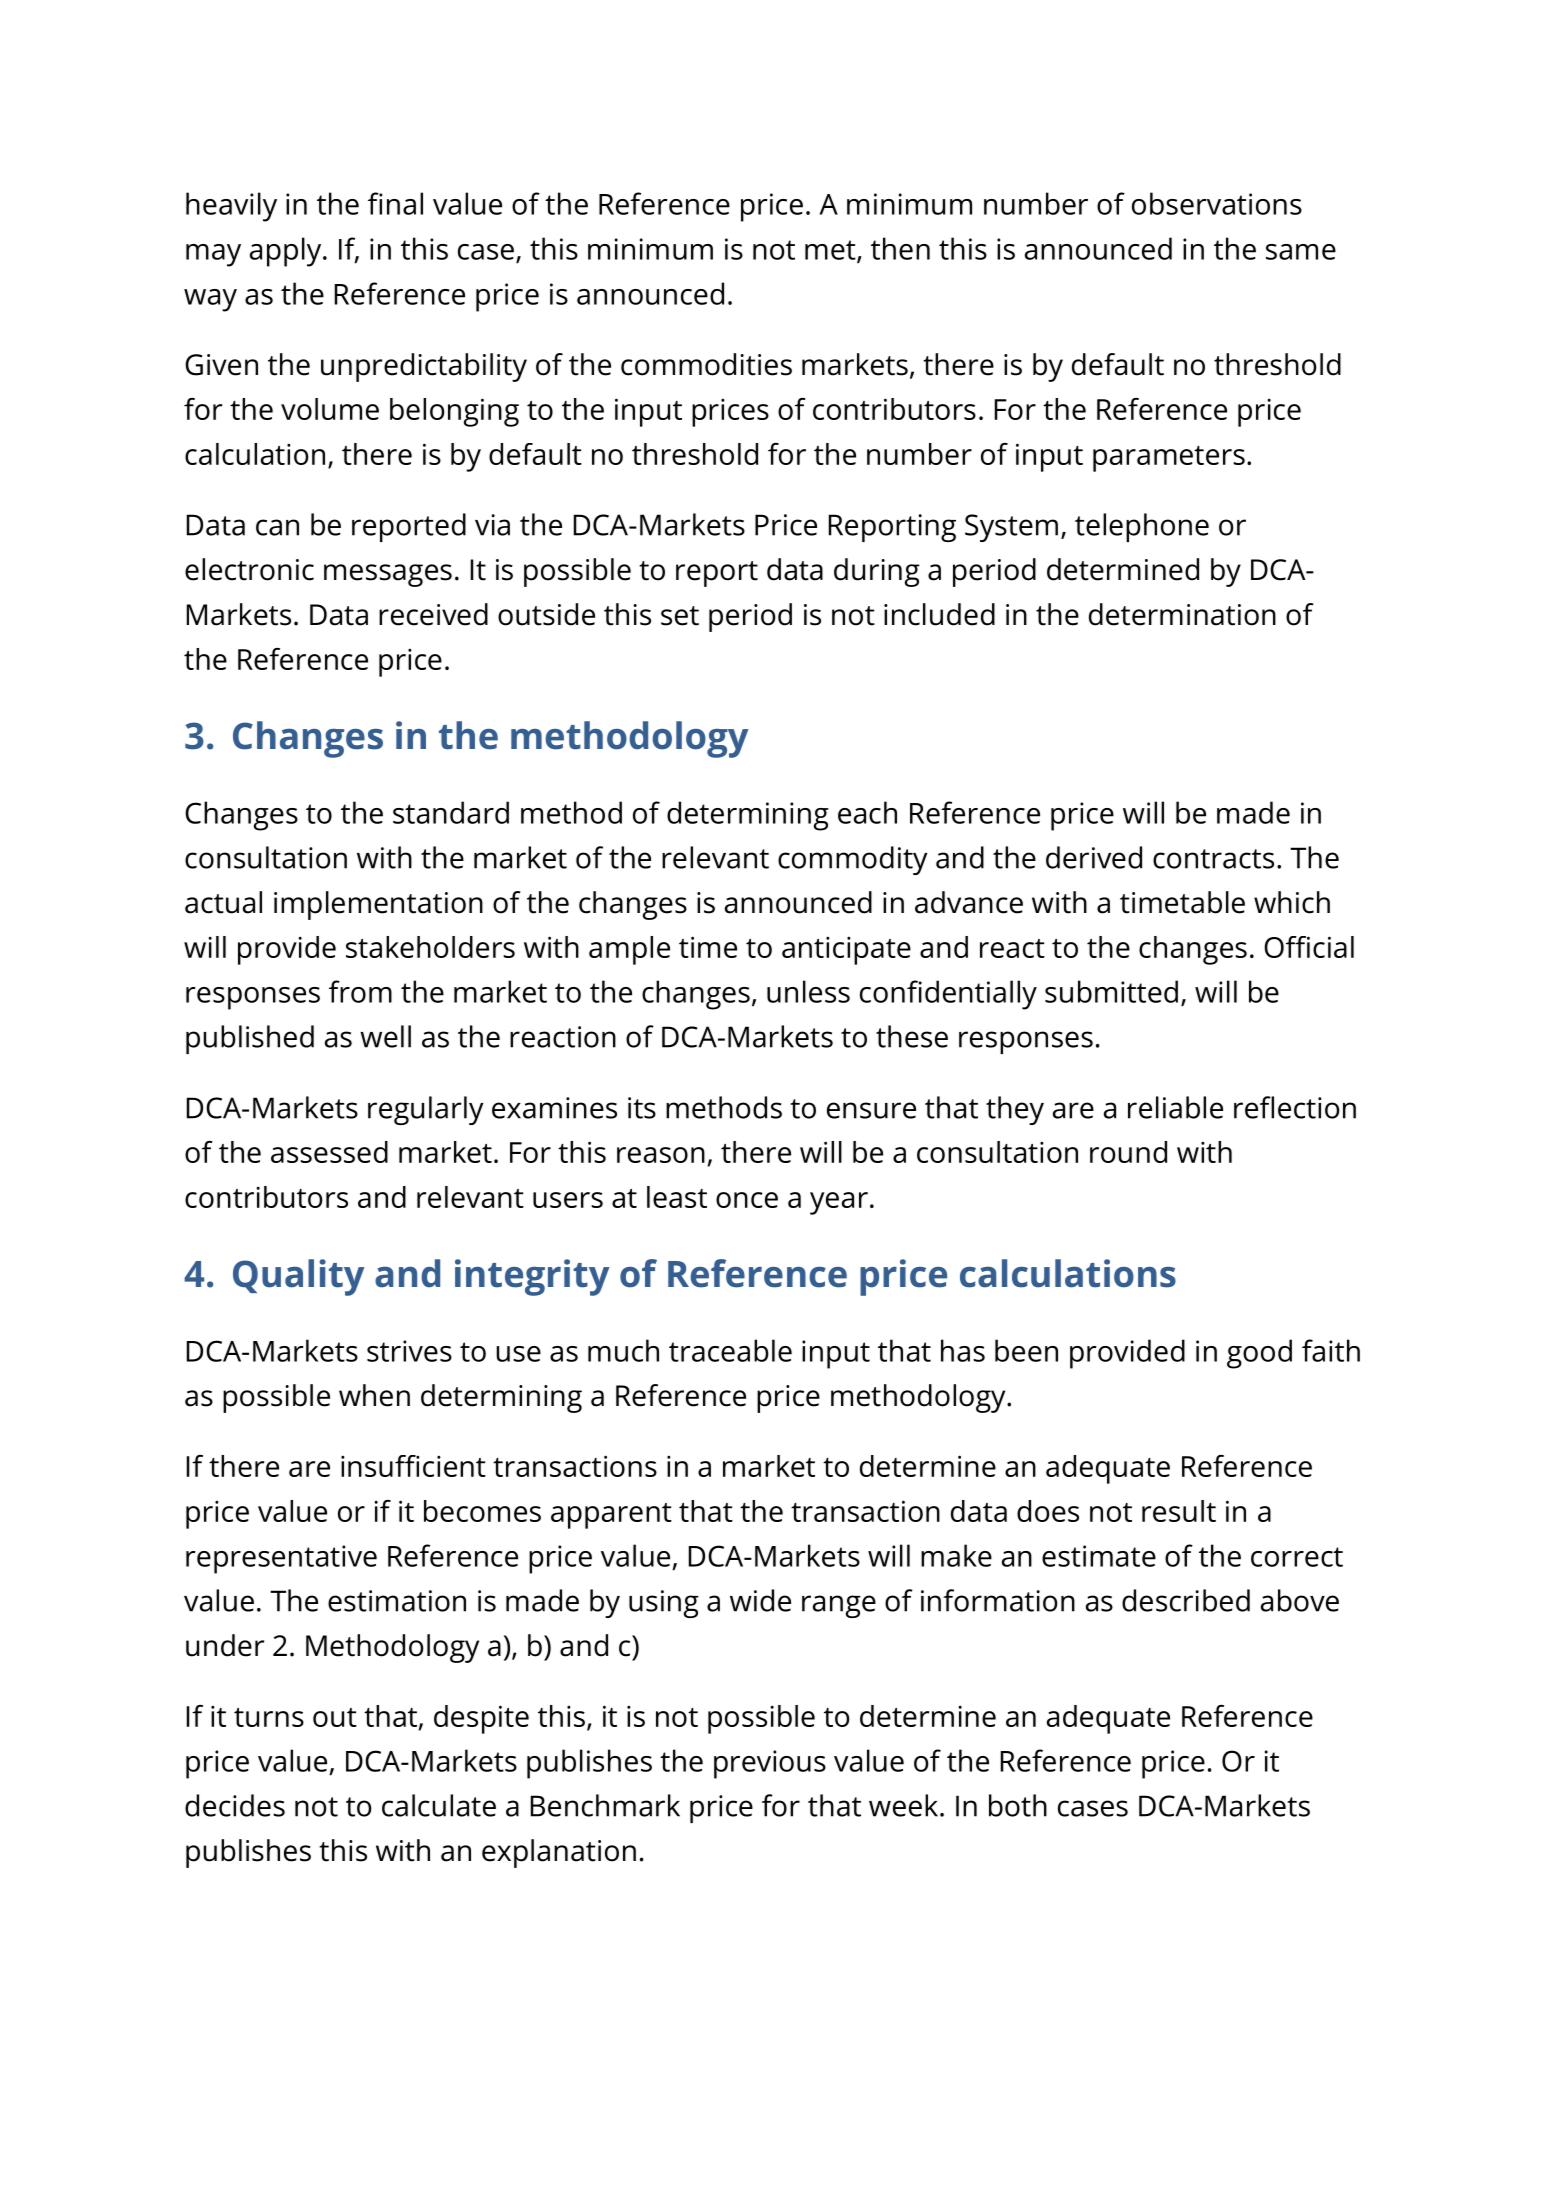 The image size is (1547, 2188). I want to click on apply, so click(287, 252).
